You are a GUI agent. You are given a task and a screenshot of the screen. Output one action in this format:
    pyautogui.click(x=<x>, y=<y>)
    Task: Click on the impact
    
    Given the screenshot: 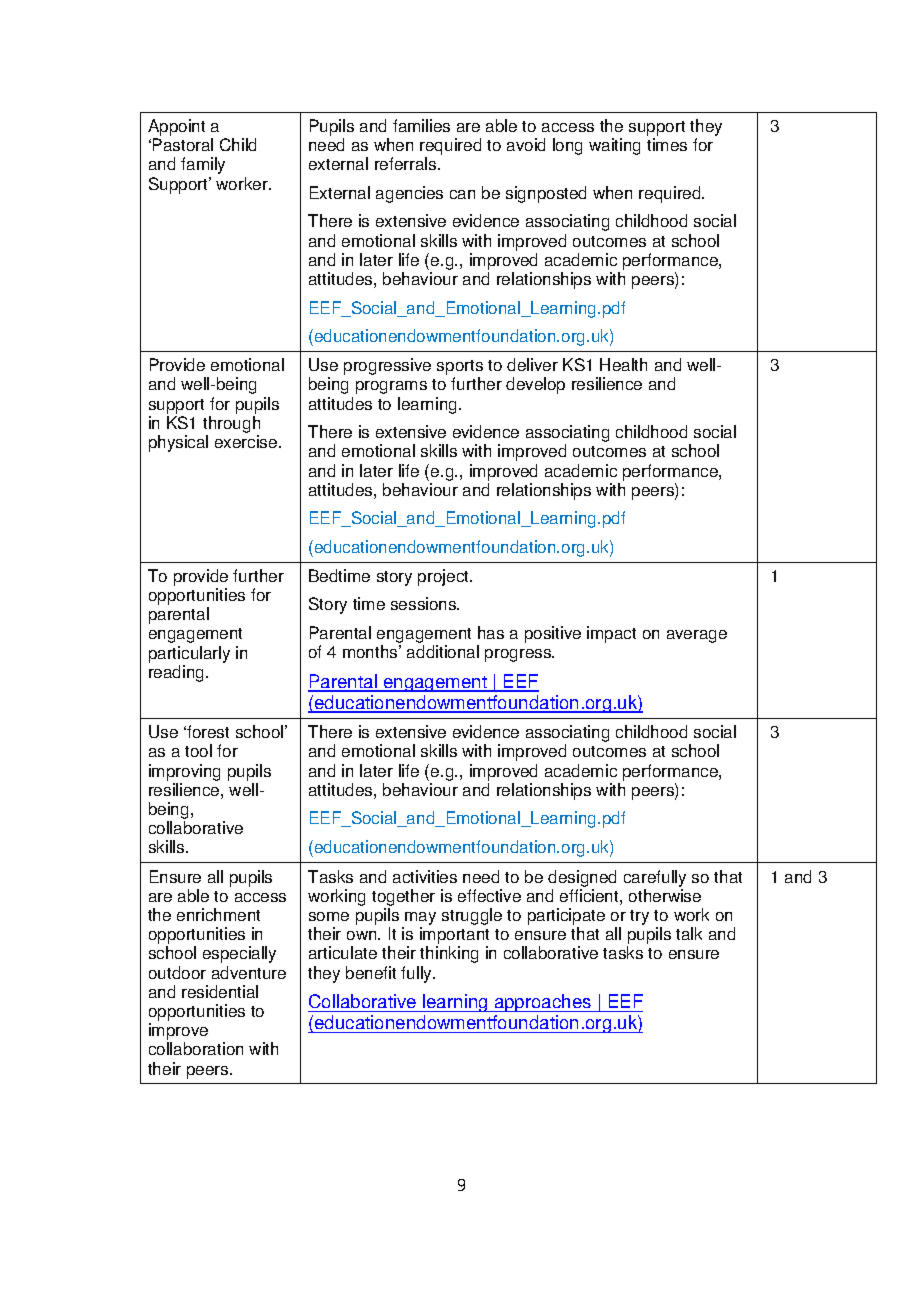 What is the action you would take?
    pyautogui.click(x=611, y=634)
